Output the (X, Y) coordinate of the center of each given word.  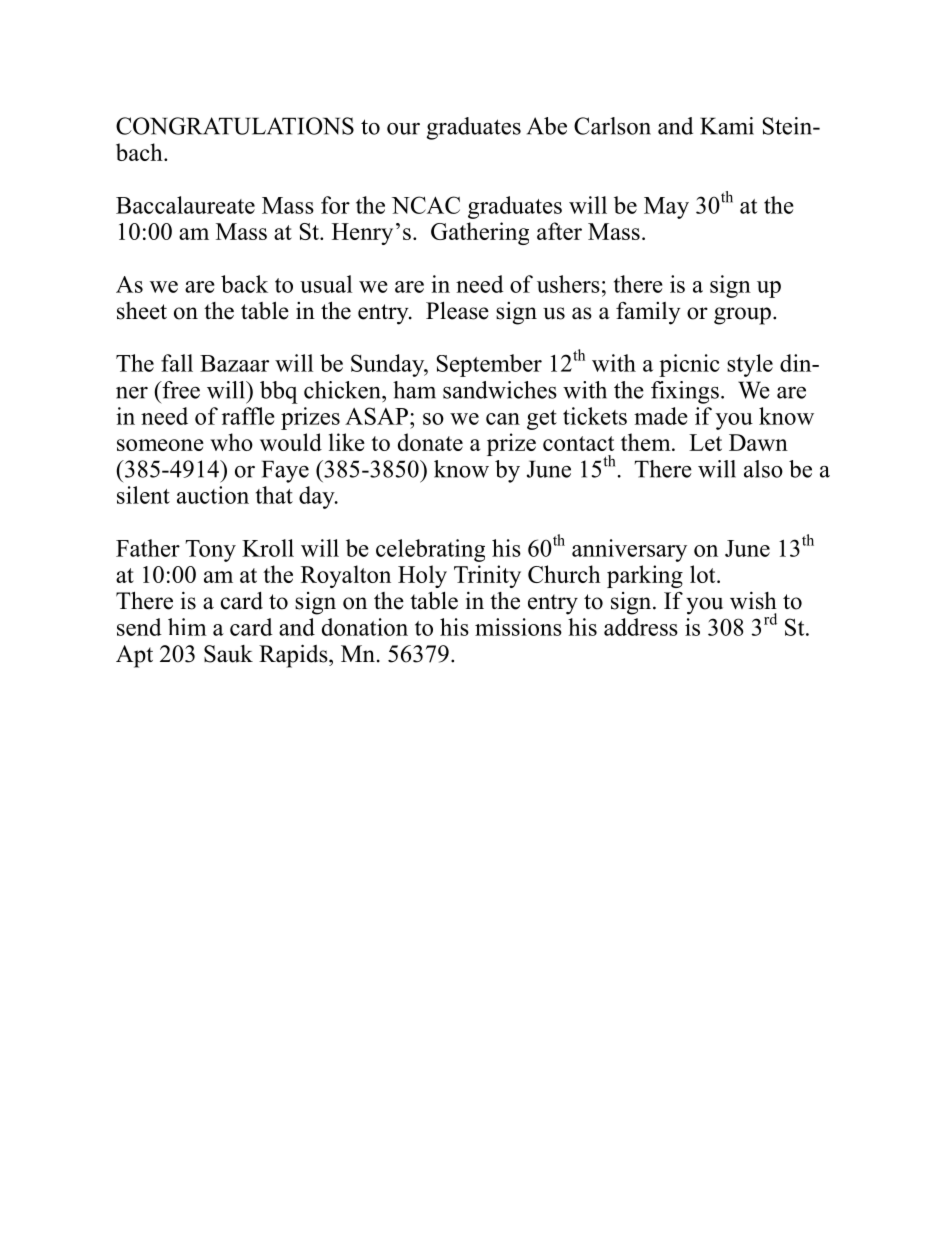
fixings (685, 392)
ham (414, 390)
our (403, 129)
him (187, 627)
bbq (279, 392)
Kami (727, 126)
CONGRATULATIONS (235, 126)
